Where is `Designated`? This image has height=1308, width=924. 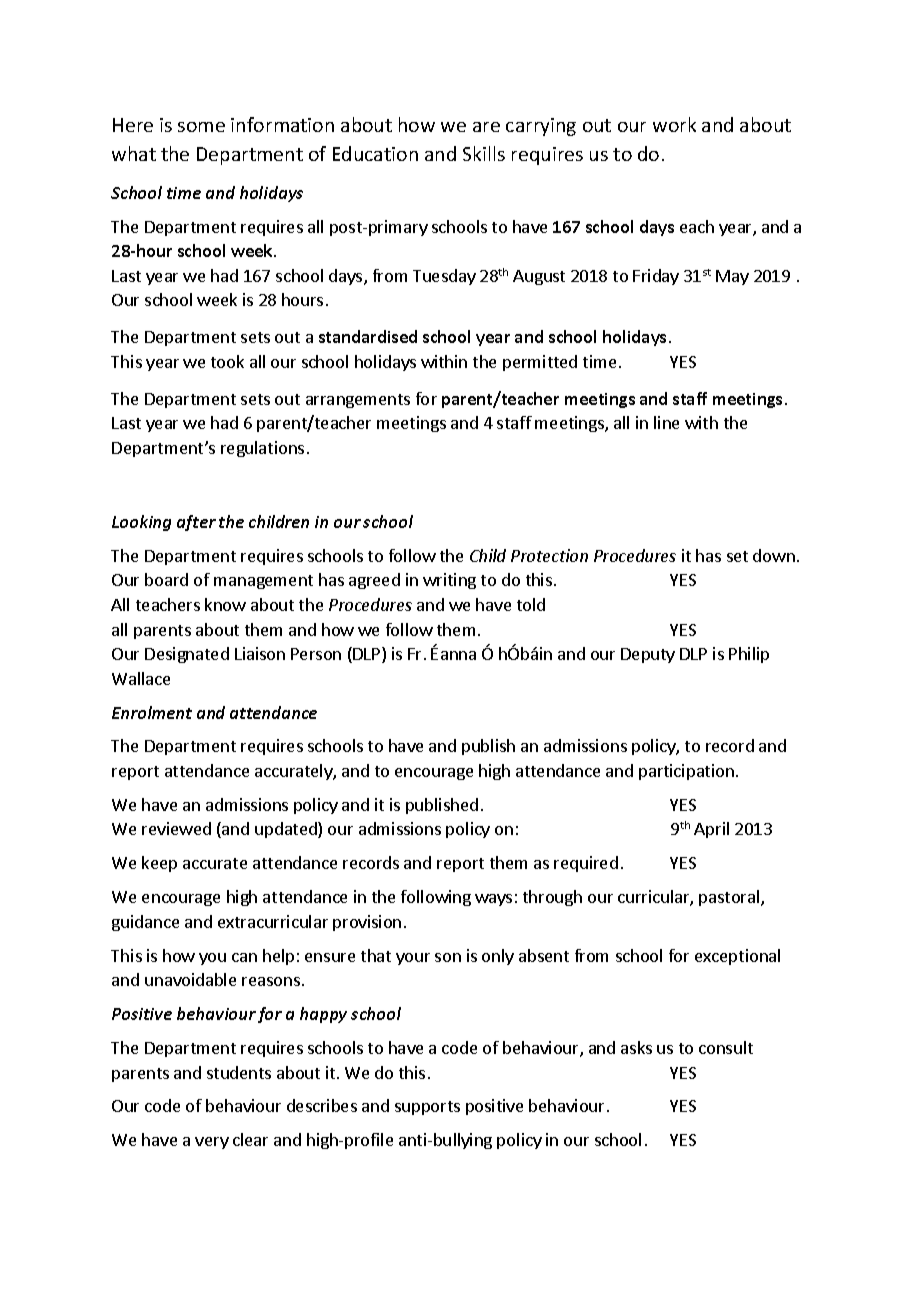
Designated is located at coordinates (187, 655).
